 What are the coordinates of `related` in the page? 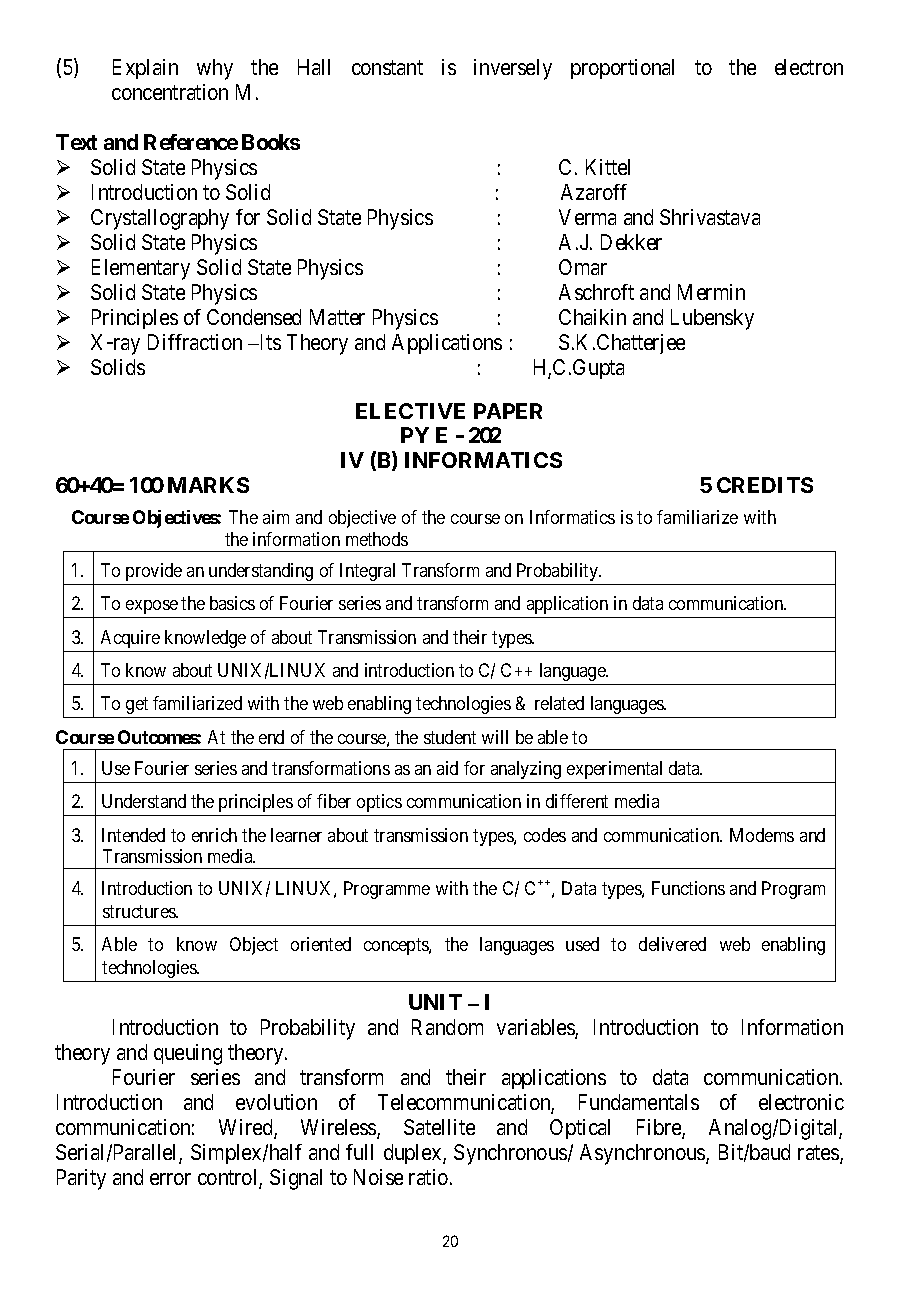 It's located at (559, 703).
